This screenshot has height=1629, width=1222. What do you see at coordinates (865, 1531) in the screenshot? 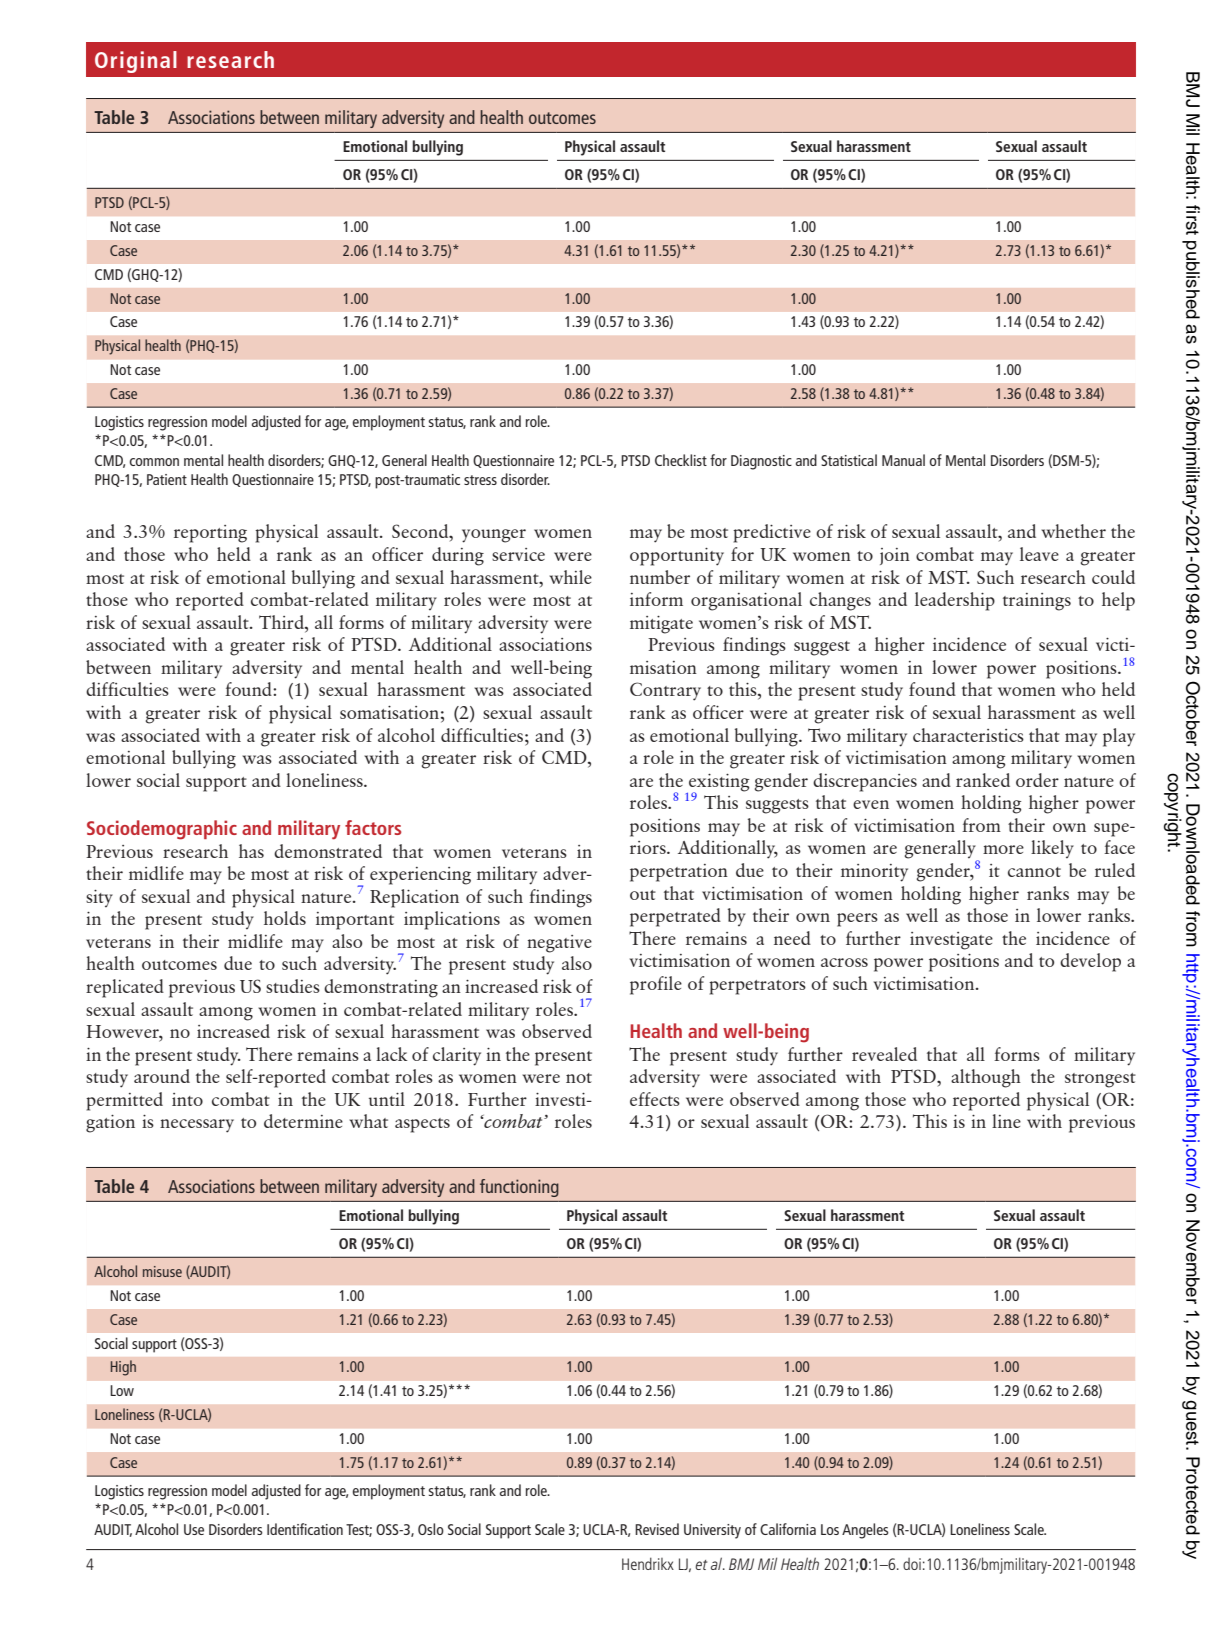
I see `Angeles` at bounding box center [865, 1531].
